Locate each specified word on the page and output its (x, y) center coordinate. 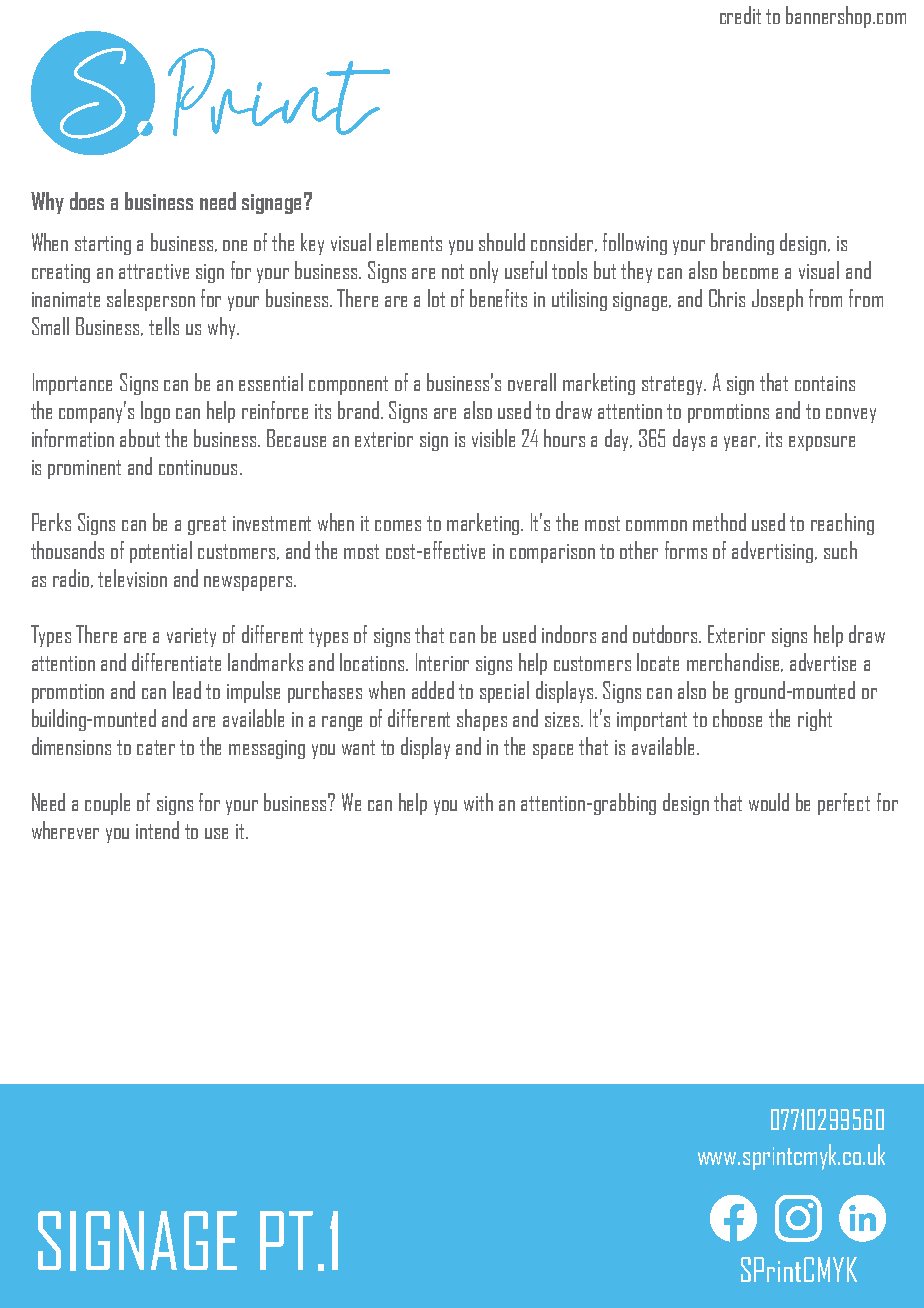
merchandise (735, 662)
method (719, 522)
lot (436, 298)
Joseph (777, 300)
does (87, 201)
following (635, 244)
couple (107, 804)
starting (103, 245)
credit (740, 15)
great (207, 525)
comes (398, 525)
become (750, 270)
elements (409, 242)
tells (164, 326)
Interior (442, 662)
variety (191, 637)
